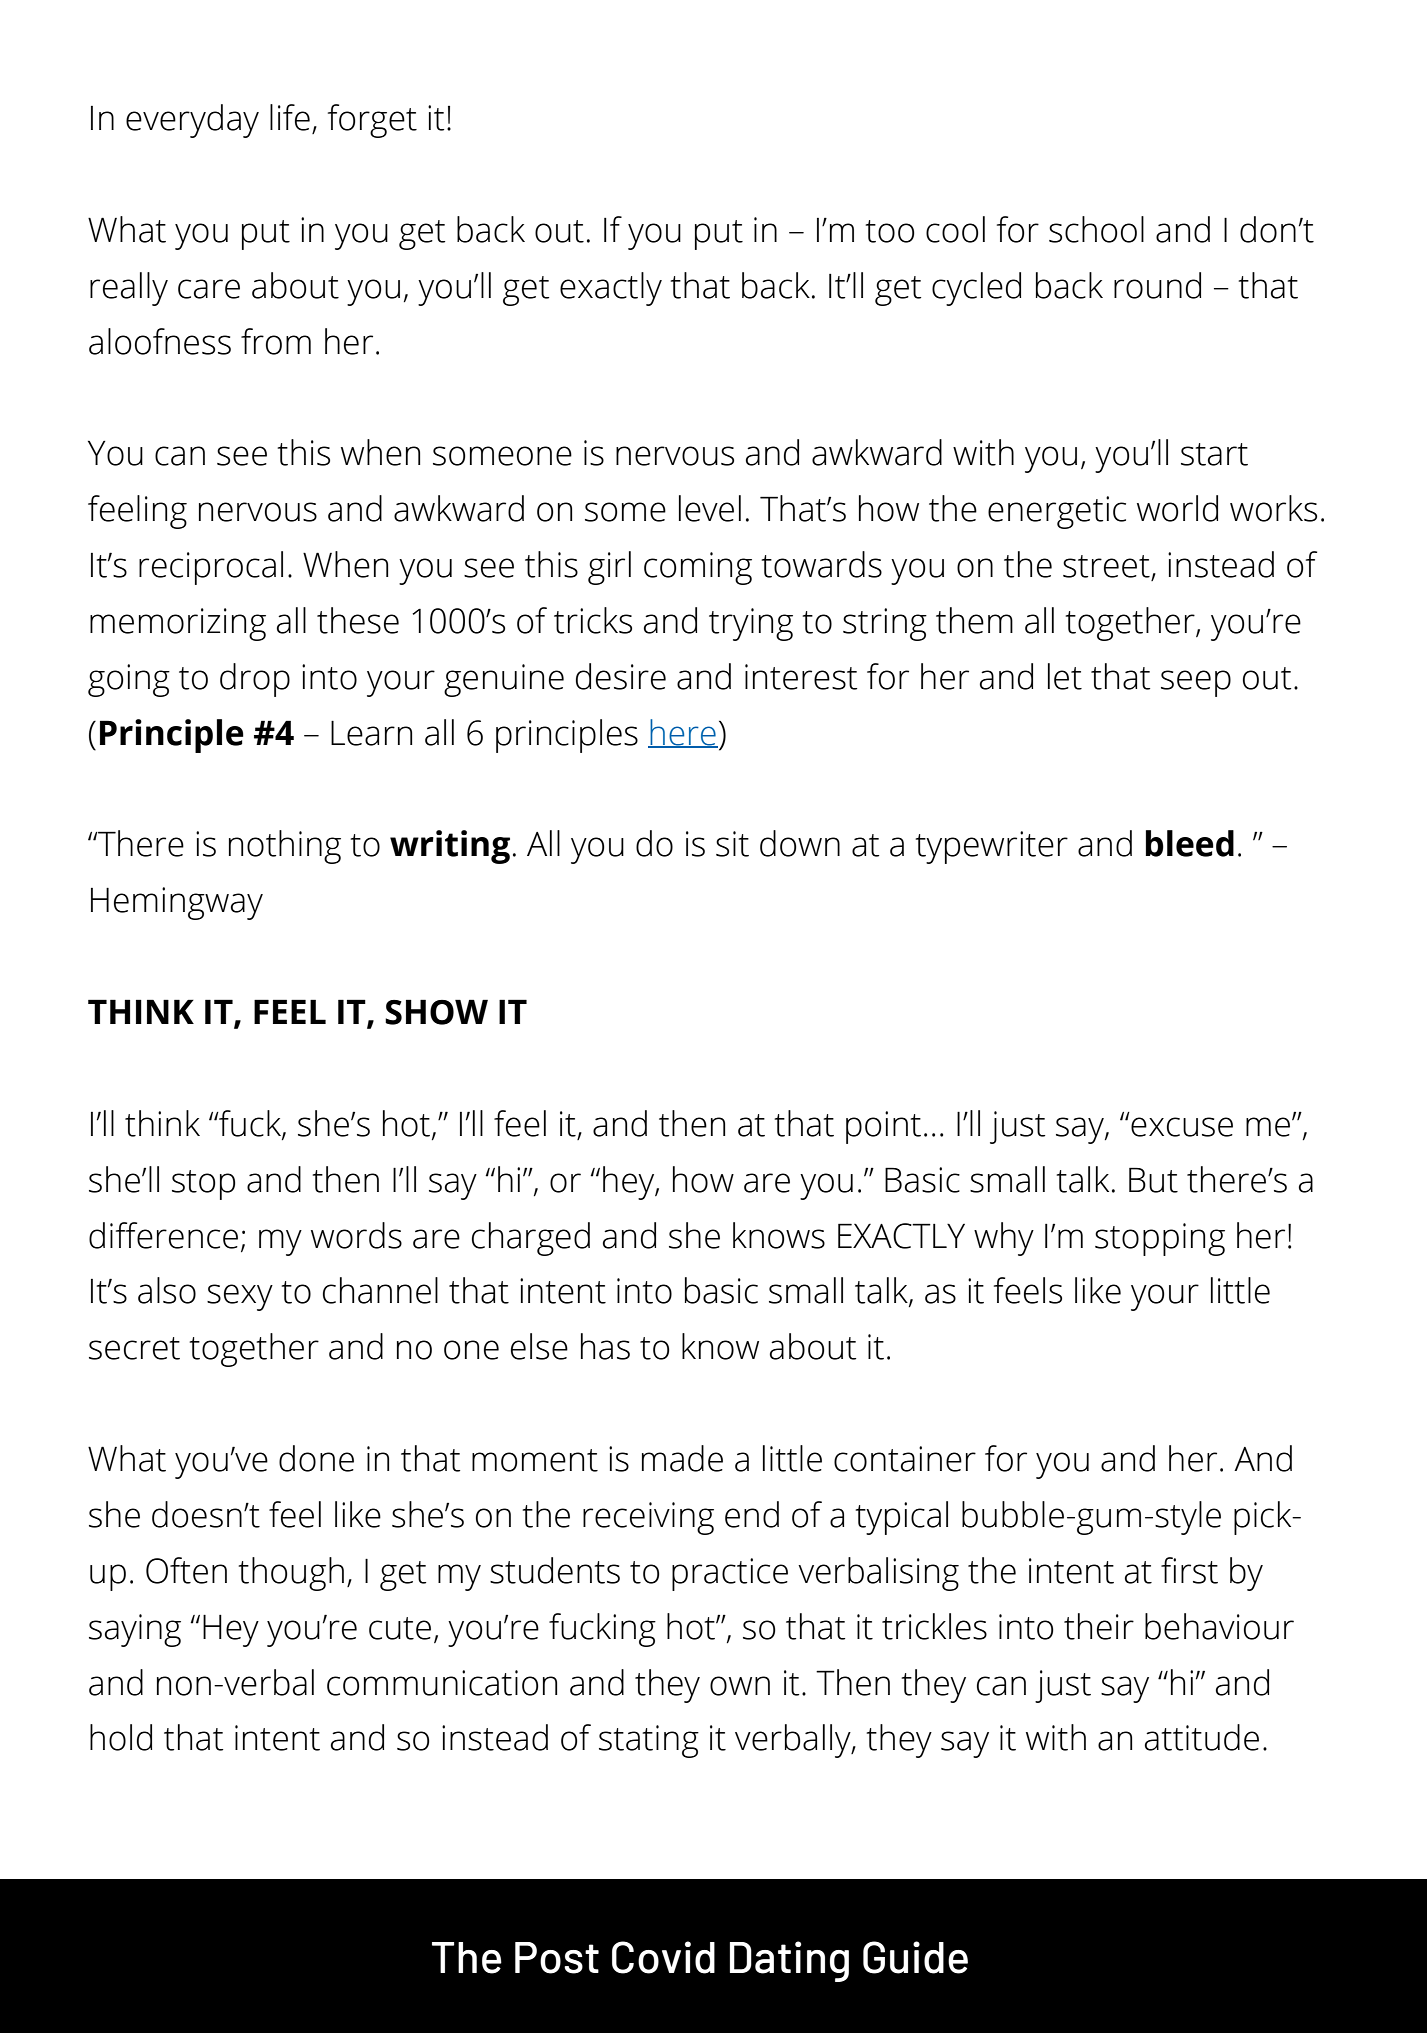  What do you see at coordinates (1096, 229) in the page?
I see `school` at bounding box center [1096, 229].
